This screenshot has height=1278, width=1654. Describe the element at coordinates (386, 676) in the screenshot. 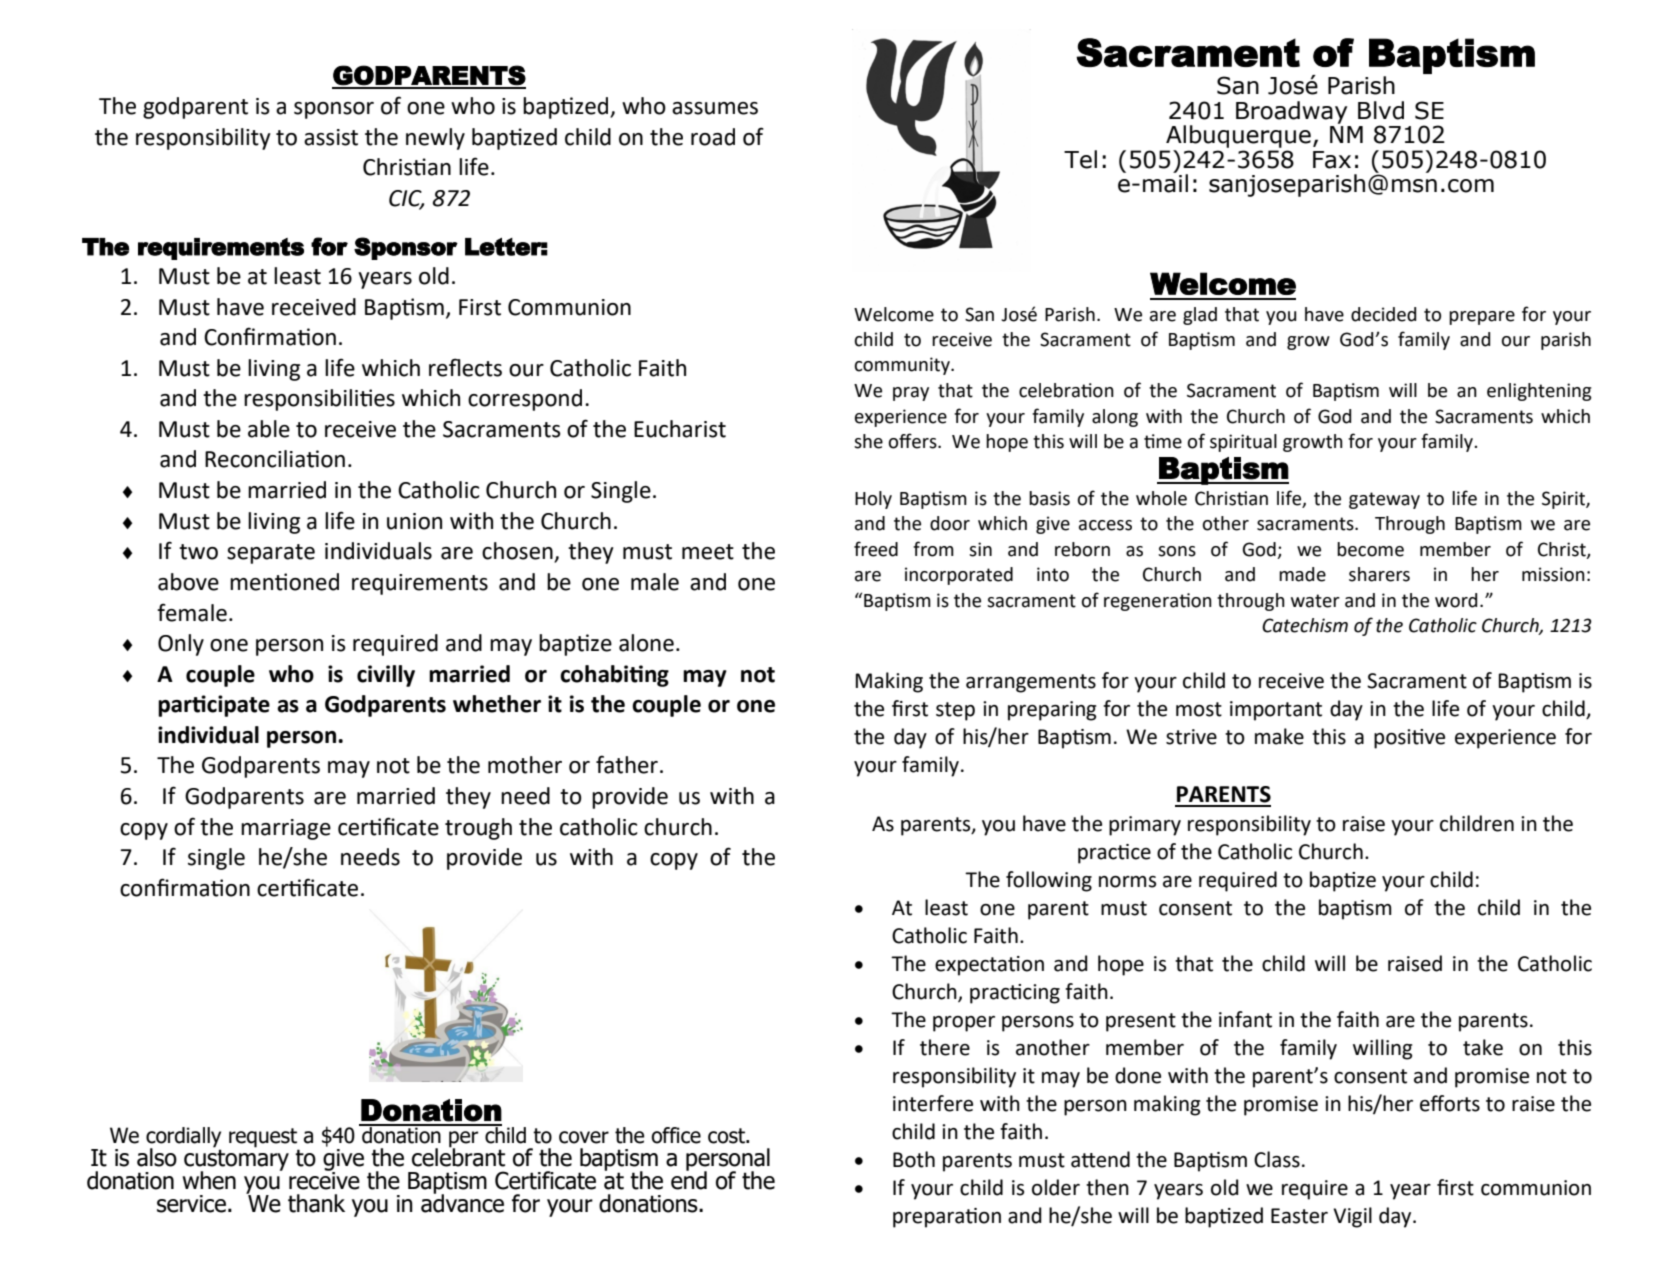

I see `civilly` at that location.
